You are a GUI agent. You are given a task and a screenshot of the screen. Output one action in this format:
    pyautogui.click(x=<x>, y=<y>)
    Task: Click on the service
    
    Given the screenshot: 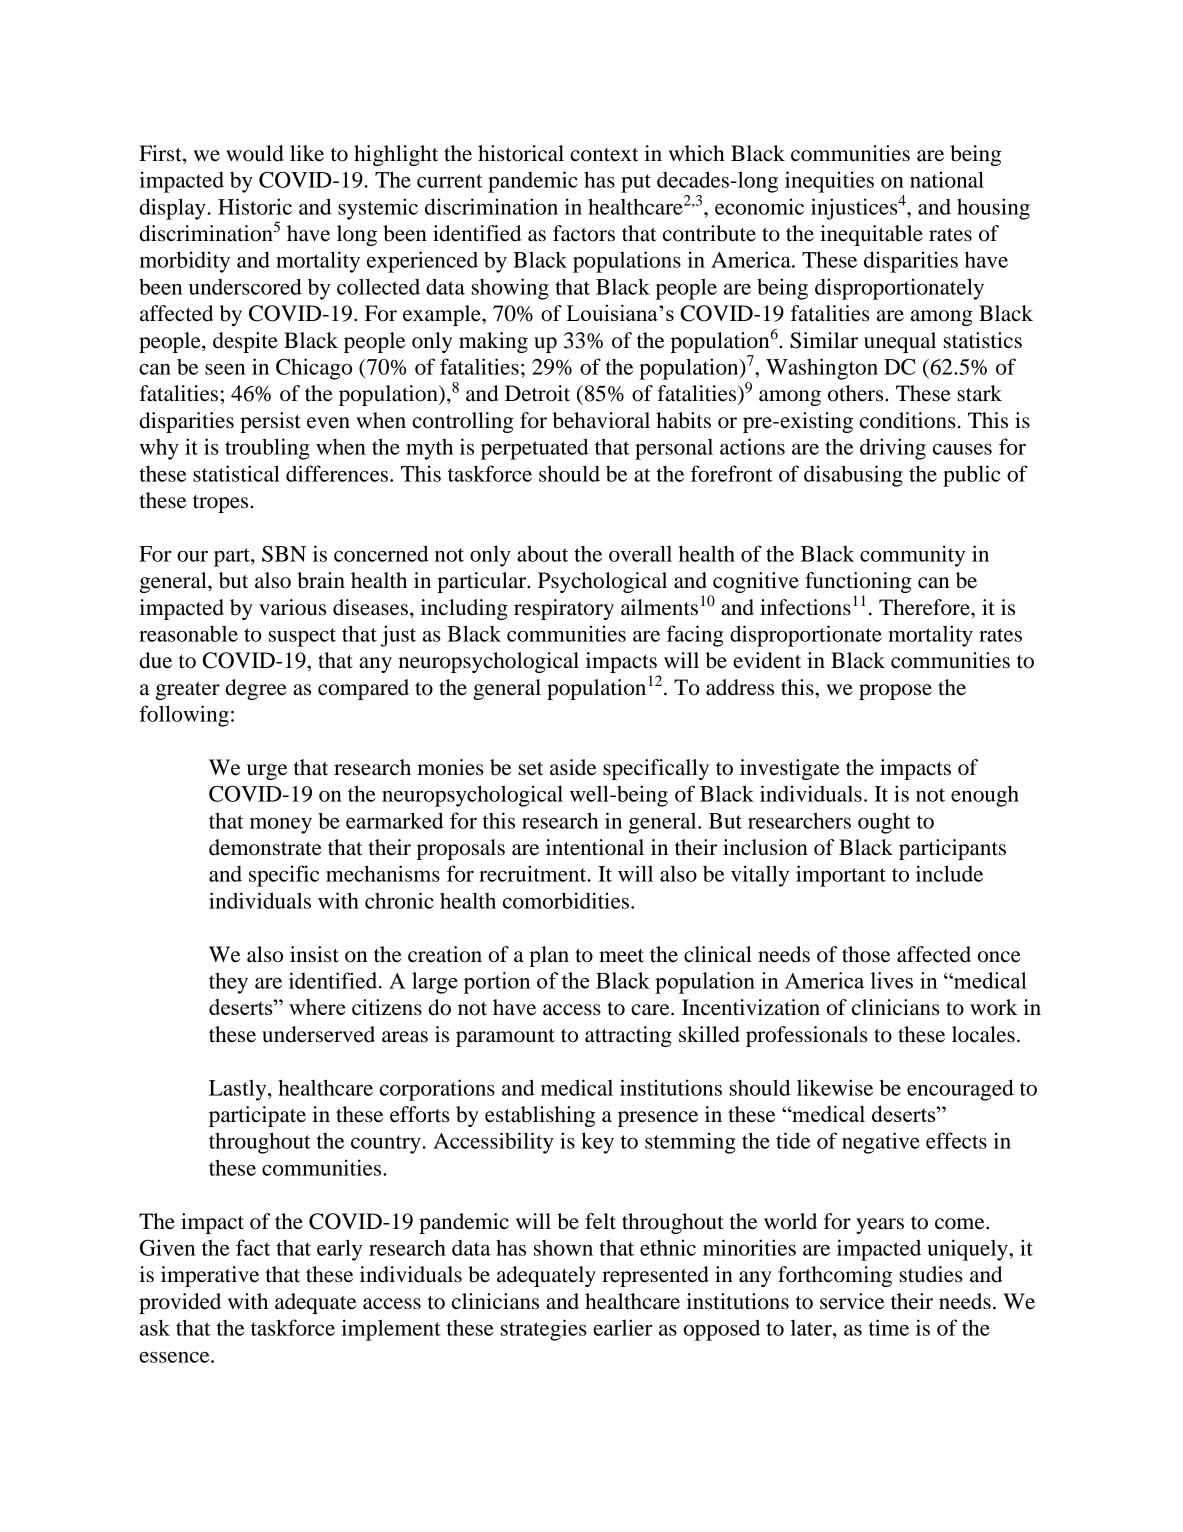 What is the action you would take?
    pyautogui.click(x=852, y=1301)
